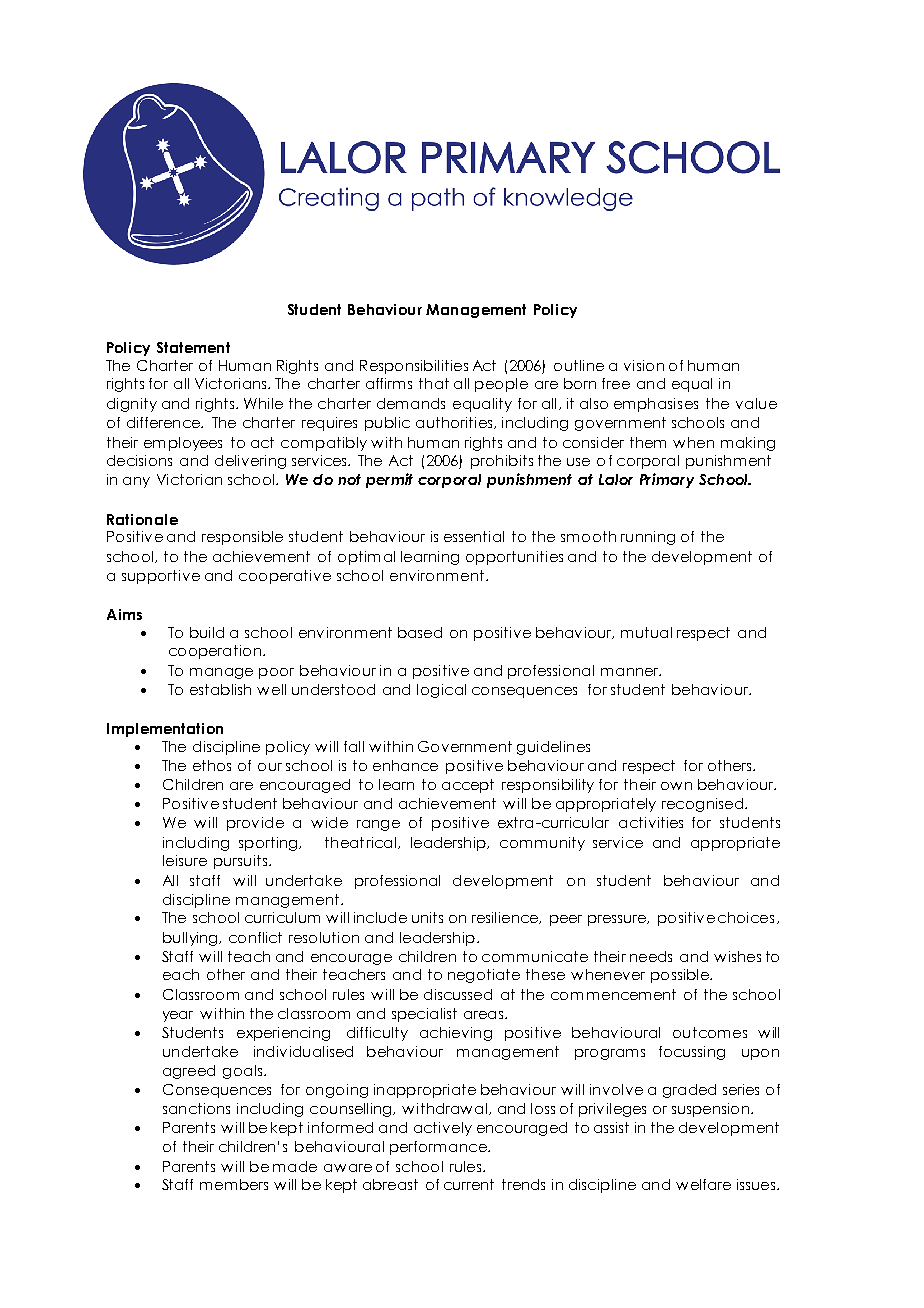  I want to click on members, so click(234, 1184).
